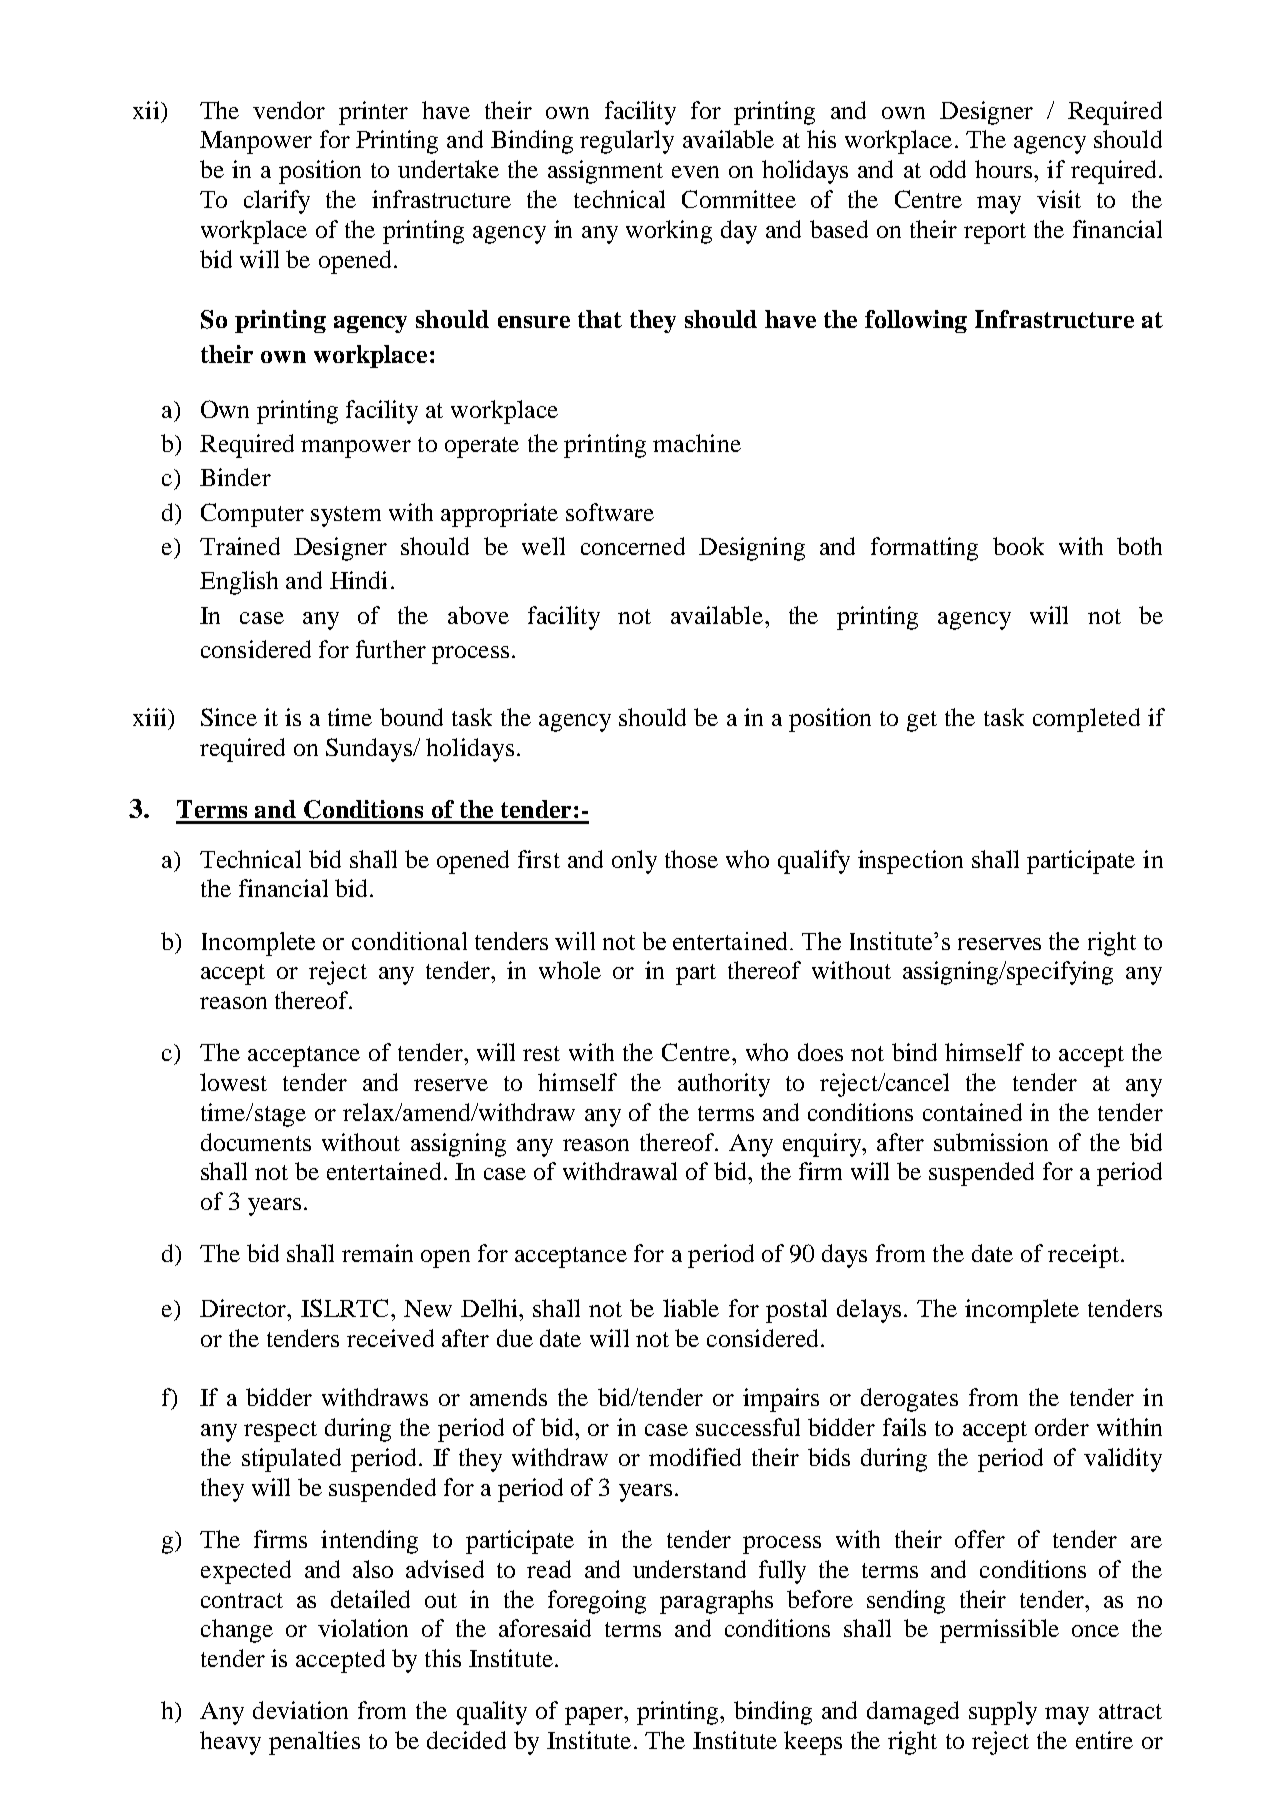  I want to click on hours, so click(1005, 169).
